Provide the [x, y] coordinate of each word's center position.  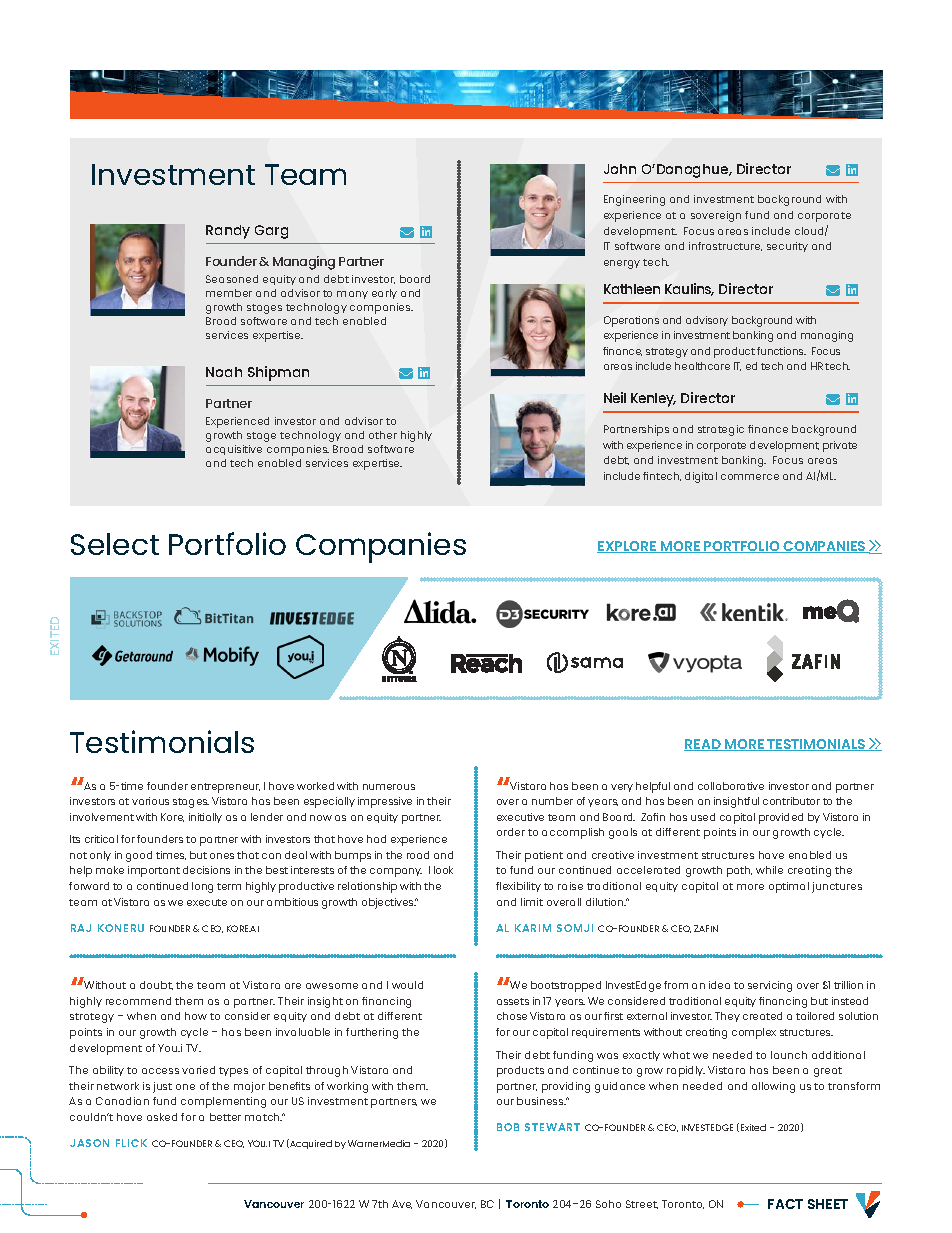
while [769, 870]
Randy [228, 232]
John [620, 169]
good [139, 856]
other [383, 435]
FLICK [131, 1143]
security [787, 247]
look [443, 870]
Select [115, 544]
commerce [750, 477]
